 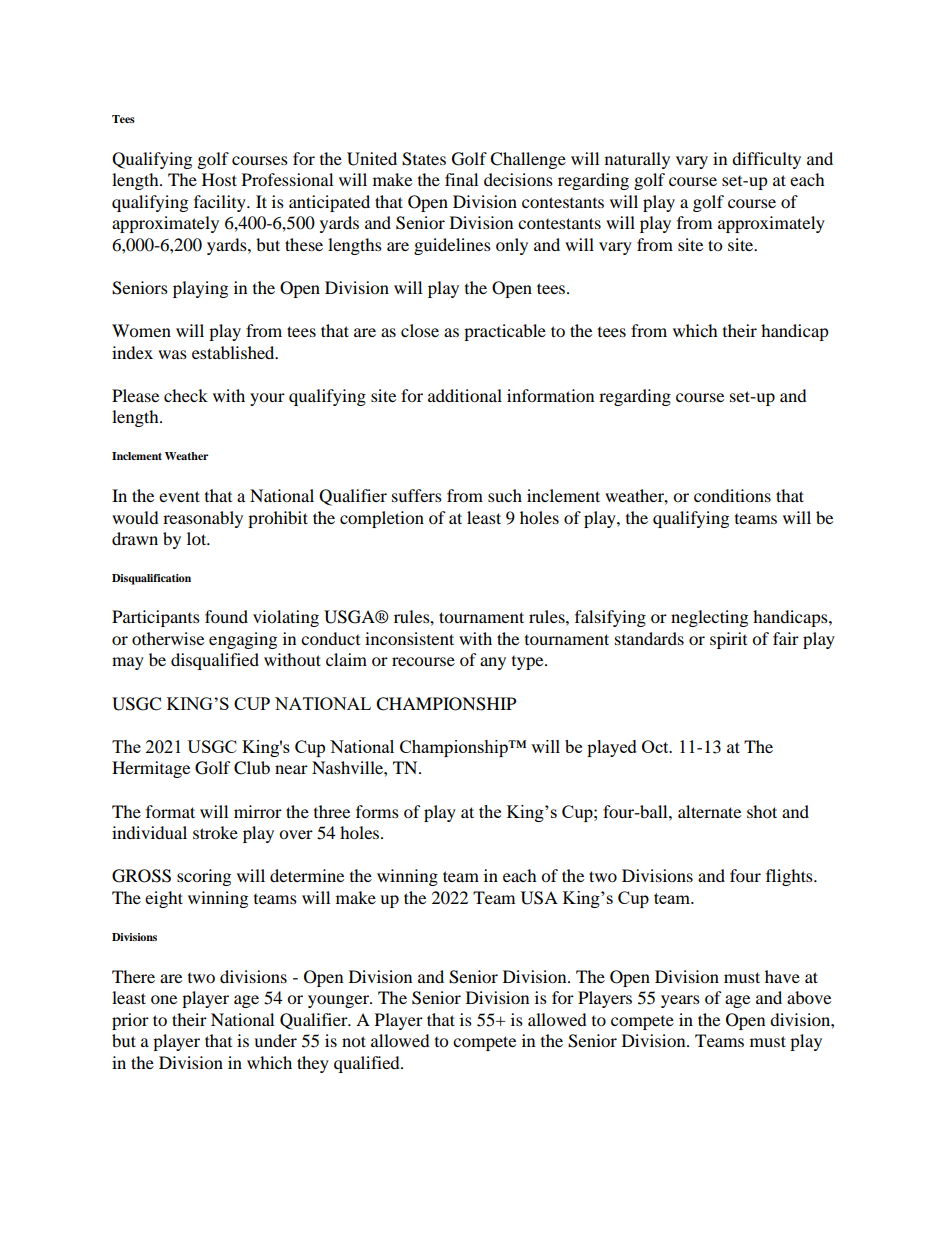 I want to click on under, so click(x=275, y=1040).
